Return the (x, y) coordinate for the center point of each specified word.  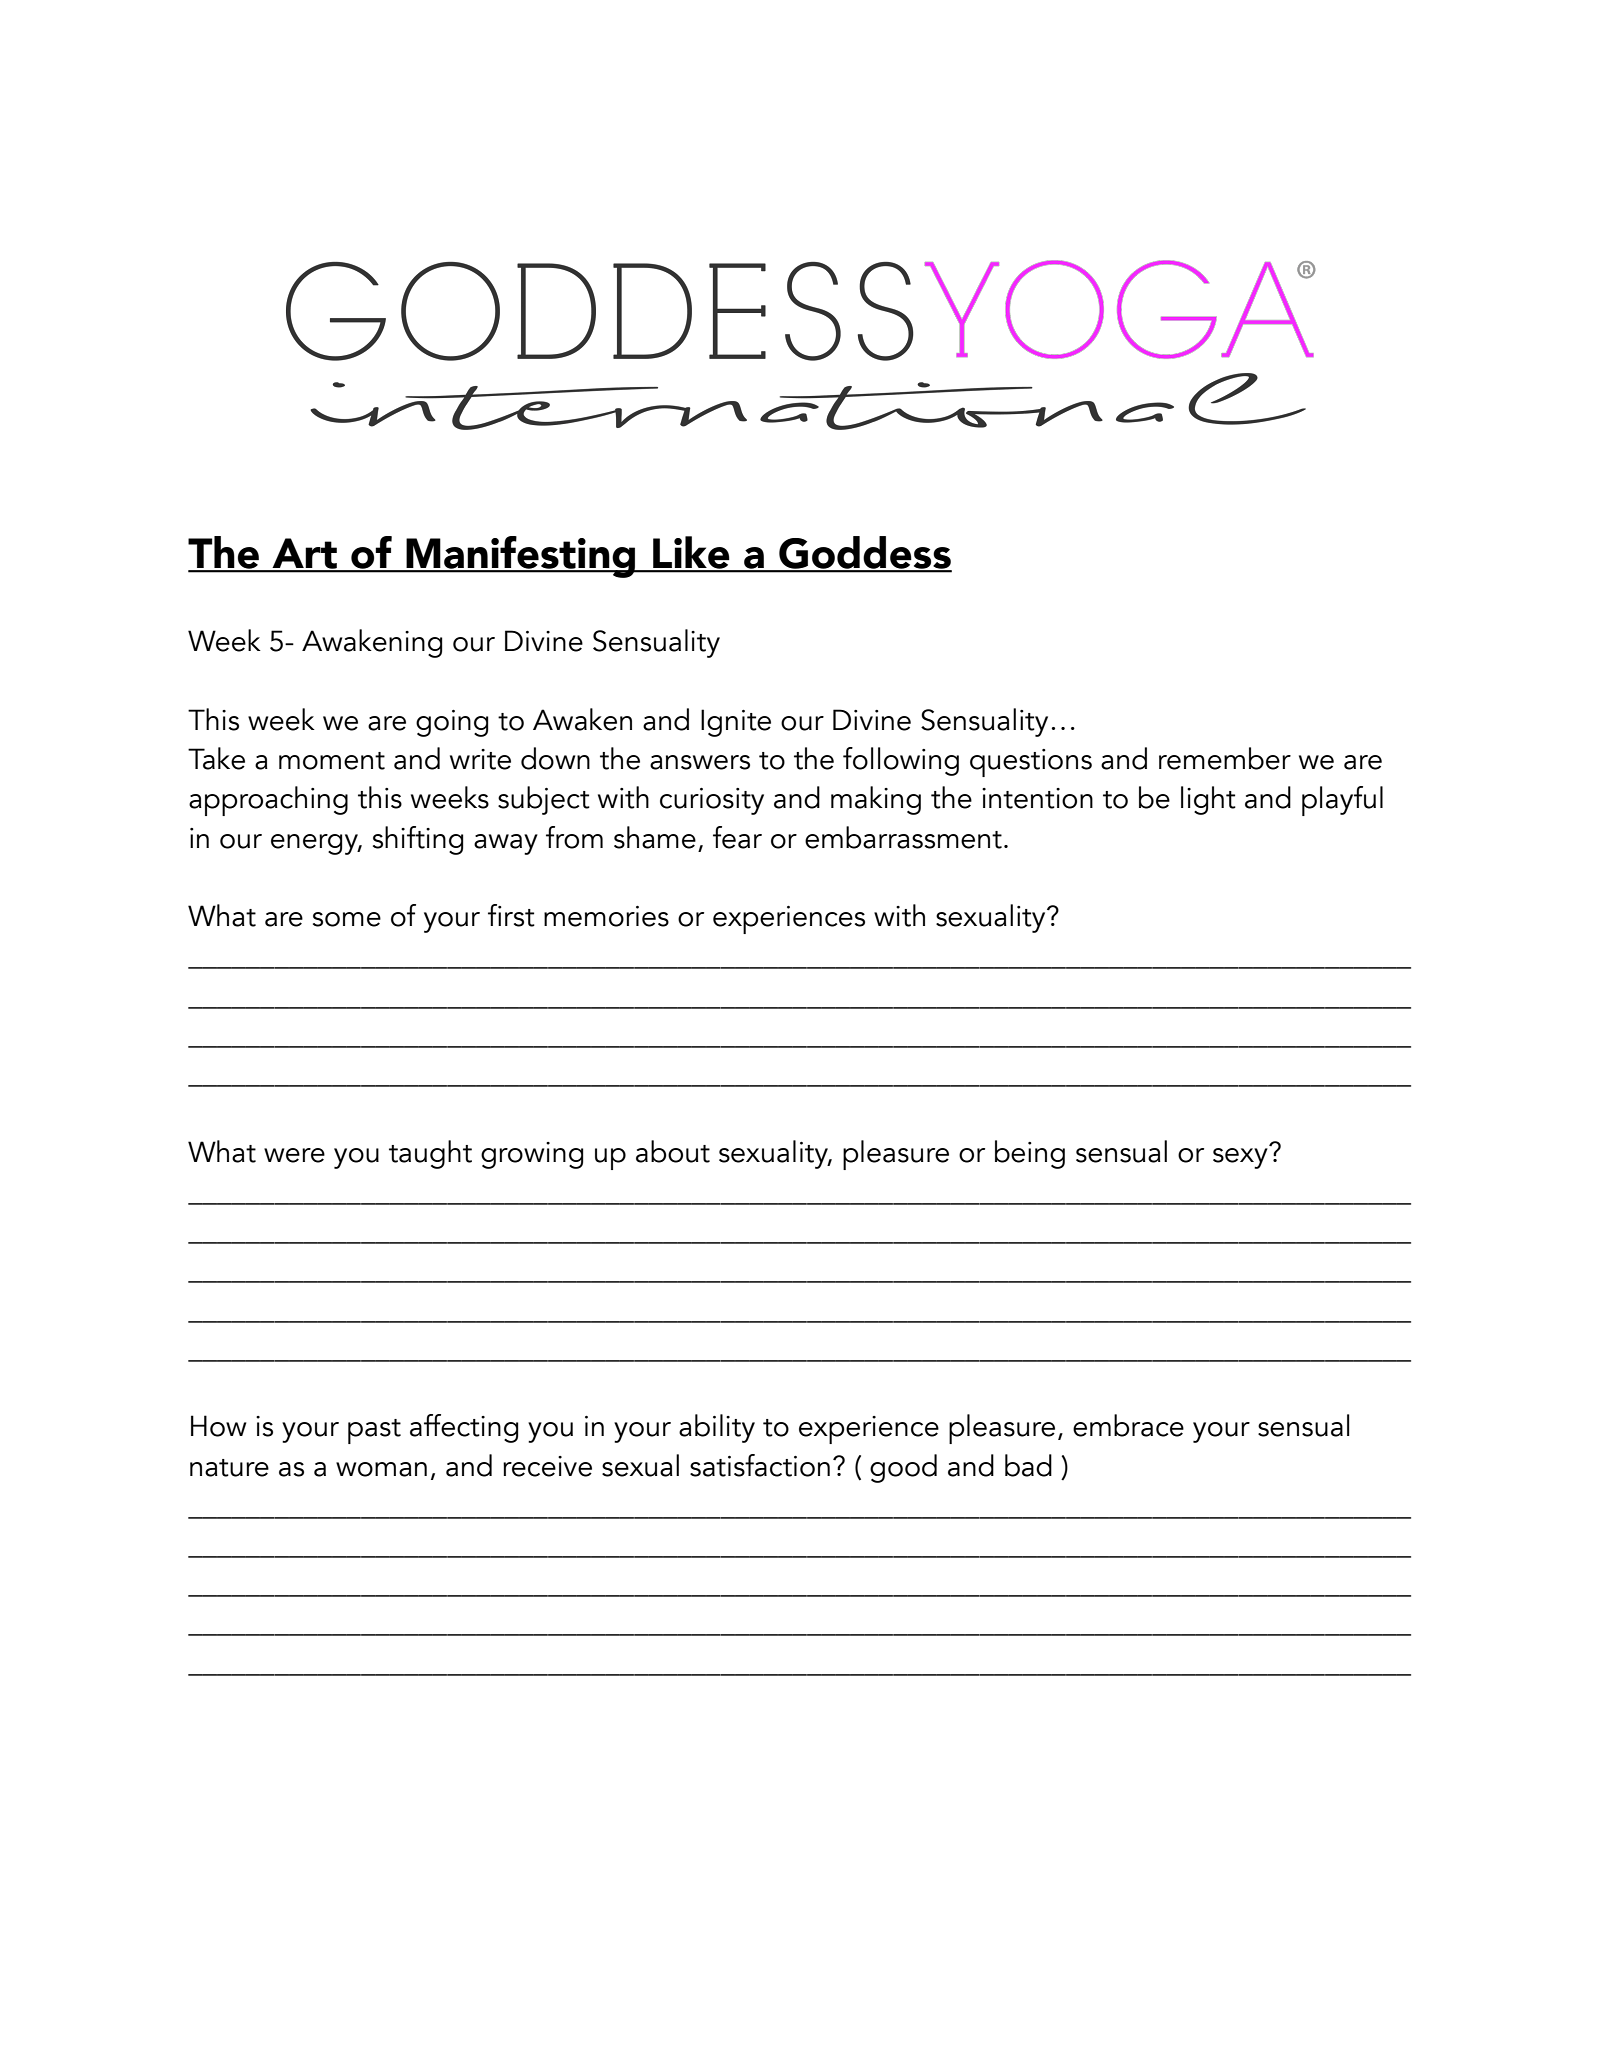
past (374, 1431)
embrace (1128, 1425)
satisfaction (760, 1465)
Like (691, 553)
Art (304, 554)
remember (1225, 758)
